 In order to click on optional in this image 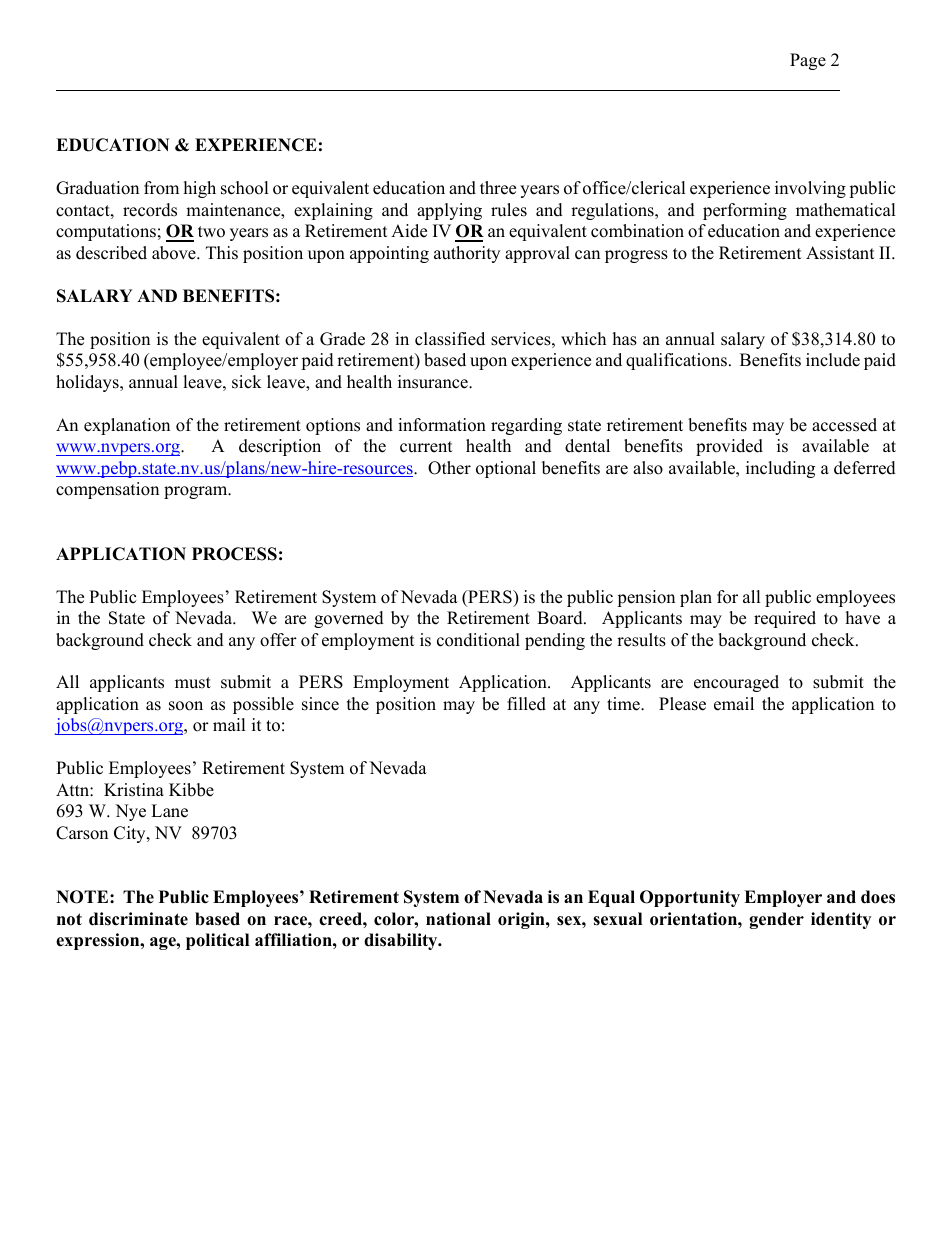, I will do `click(506, 469)`.
